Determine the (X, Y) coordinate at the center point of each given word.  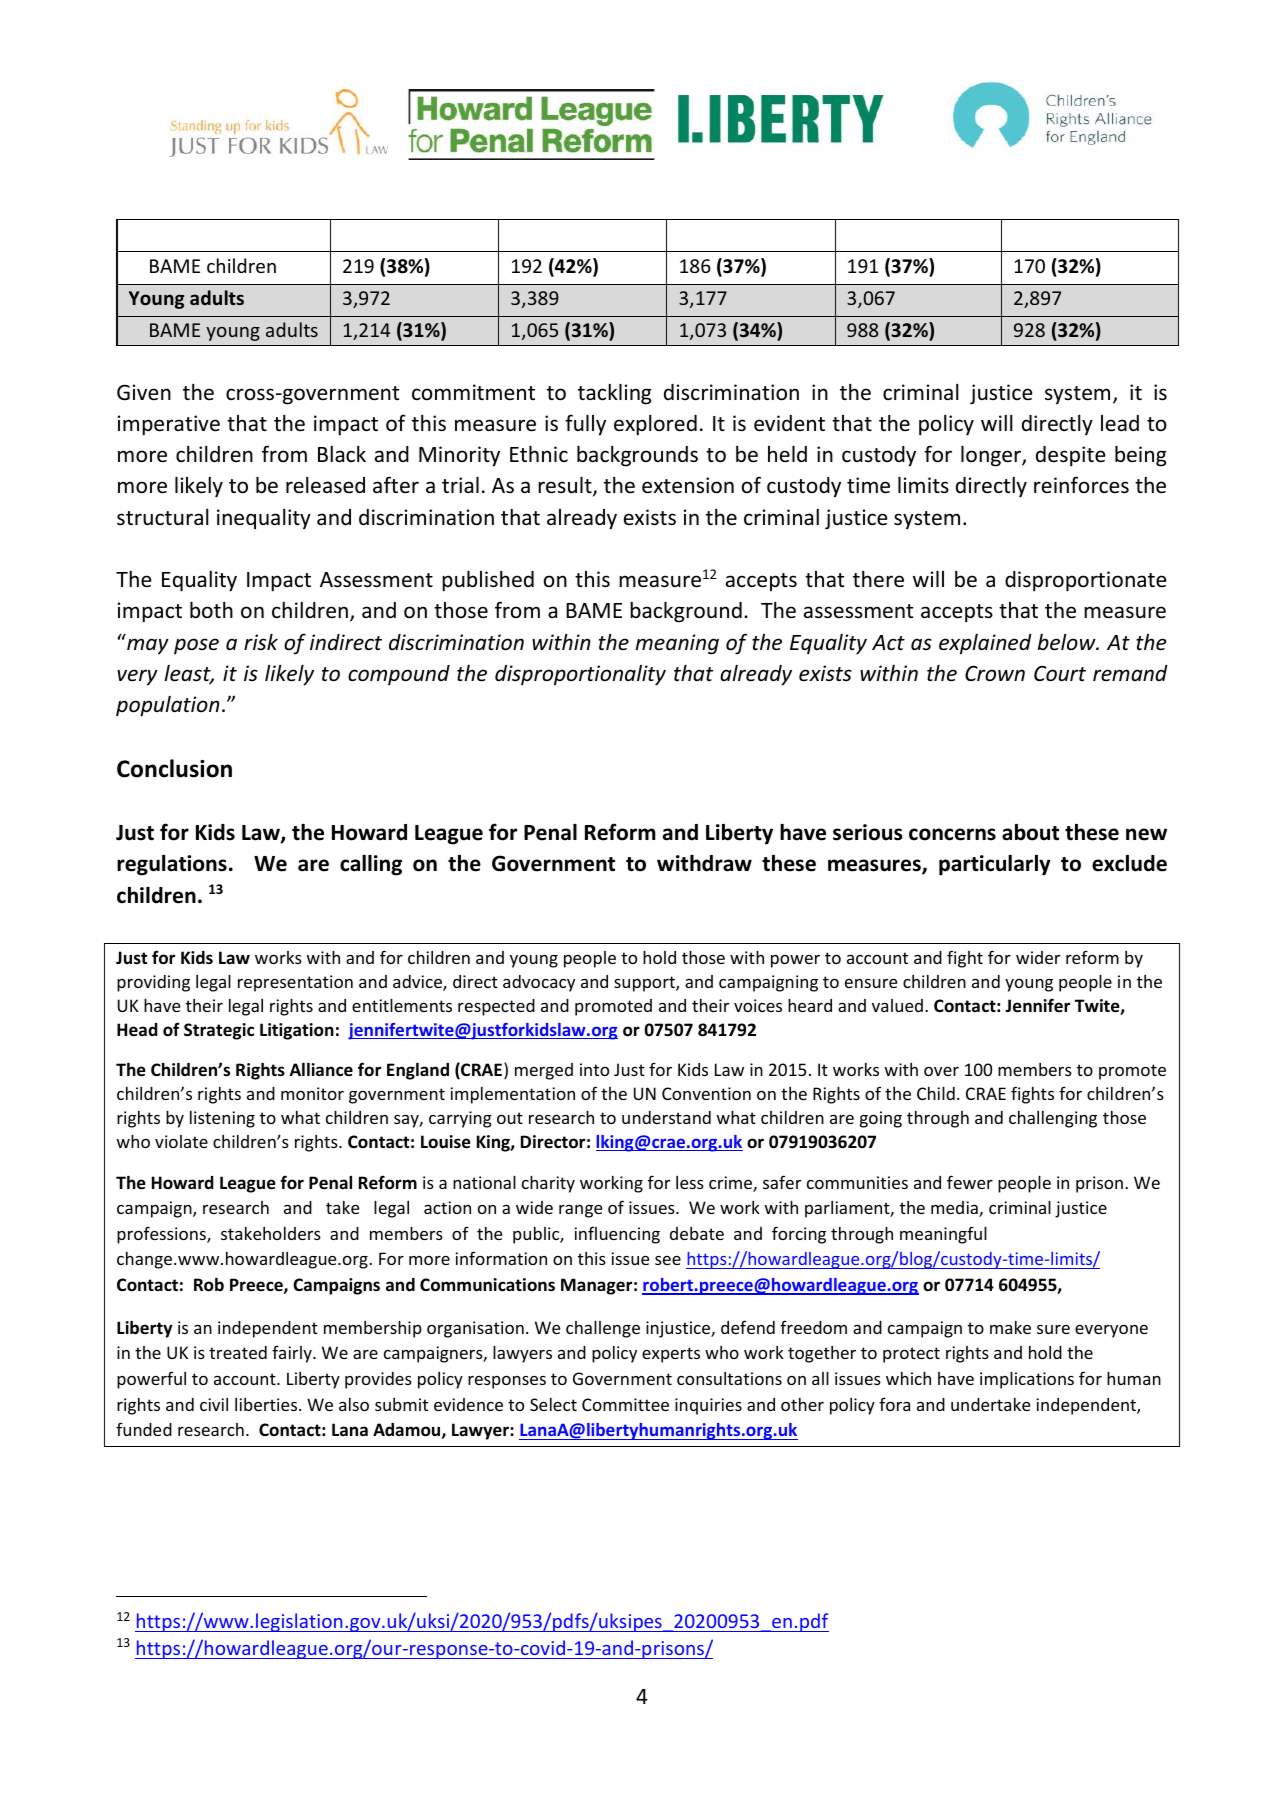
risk (261, 642)
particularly (995, 865)
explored (655, 425)
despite (1071, 456)
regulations (172, 865)
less (690, 1182)
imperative (169, 425)
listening (222, 1119)
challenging (1053, 1119)
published (488, 581)
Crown (995, 673)
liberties (267, 1404)
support (645, 984)
